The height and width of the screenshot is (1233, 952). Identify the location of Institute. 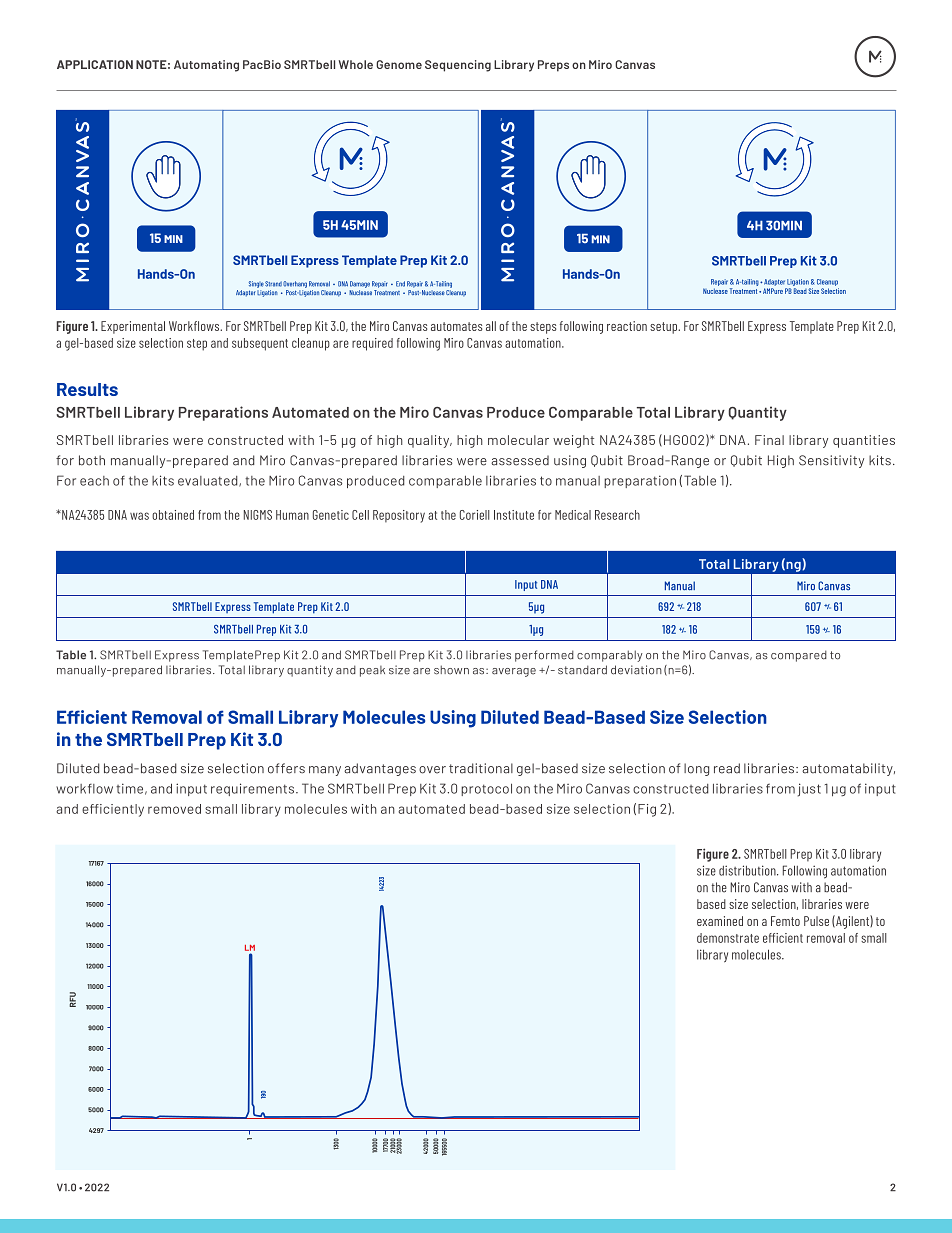
(514, 515).
